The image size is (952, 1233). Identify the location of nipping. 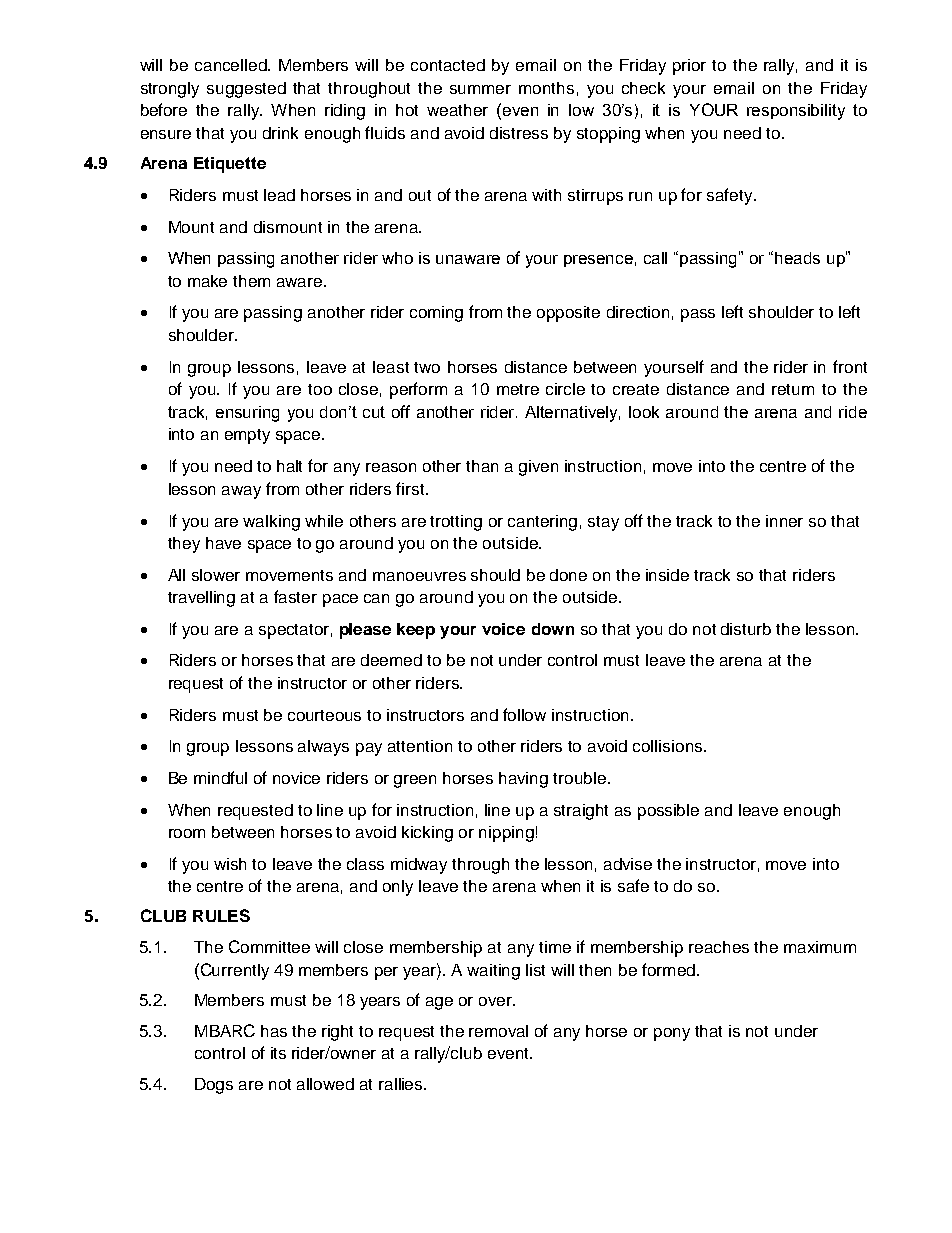
(506, 834).
